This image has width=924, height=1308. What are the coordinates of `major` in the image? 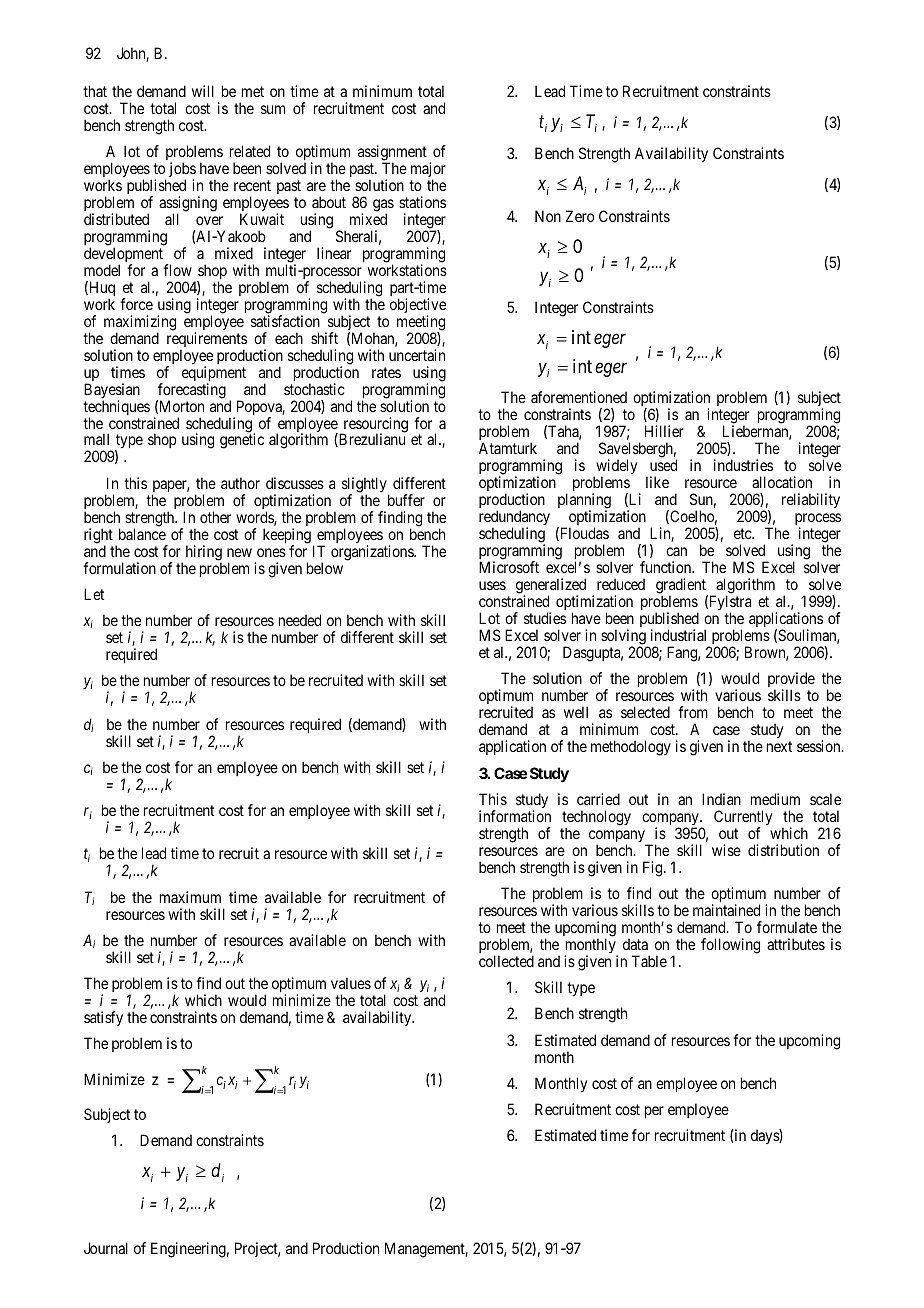 It's located at (428, 171).
